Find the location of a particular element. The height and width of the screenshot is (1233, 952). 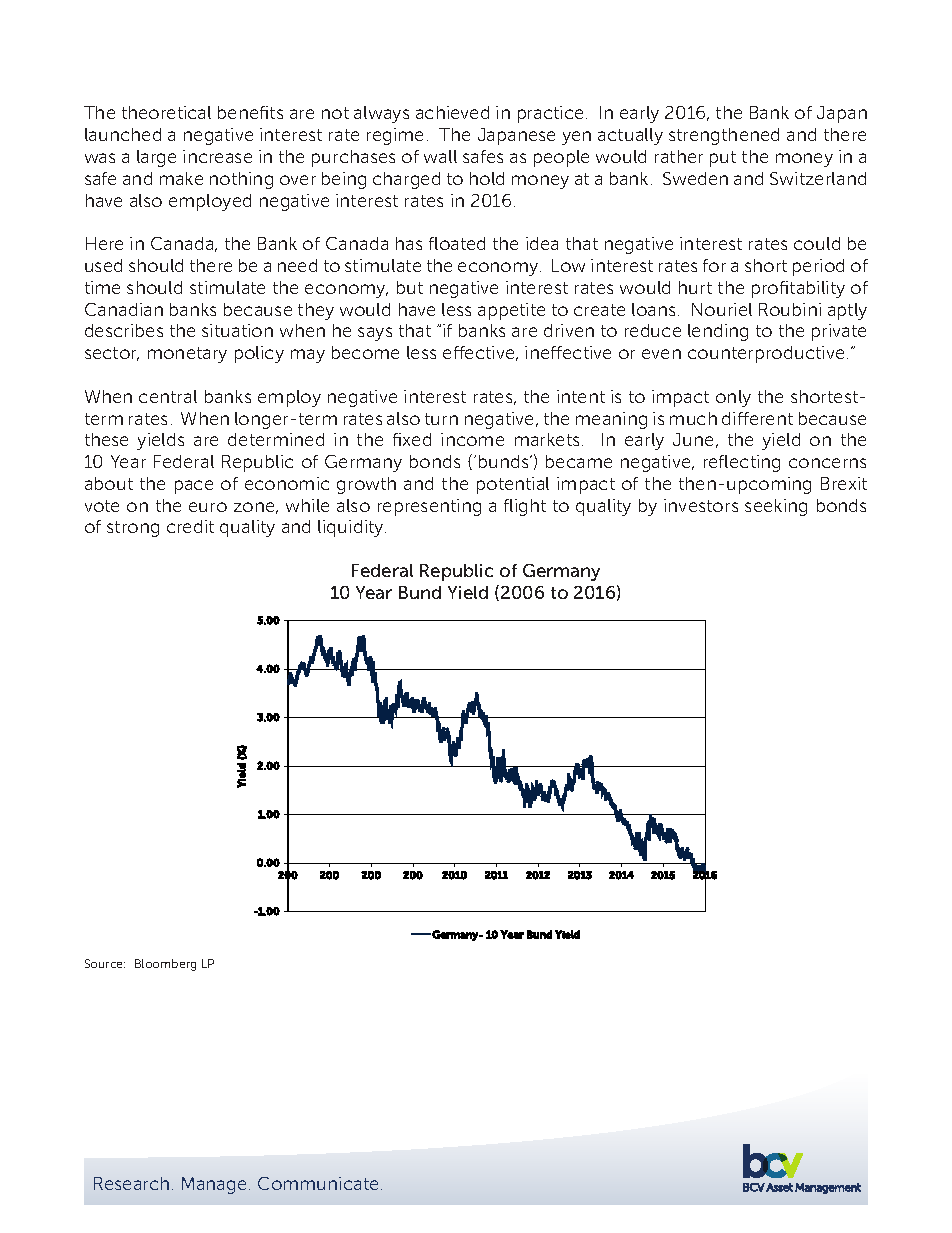

reflecting is located at coordinates (742, 463).
